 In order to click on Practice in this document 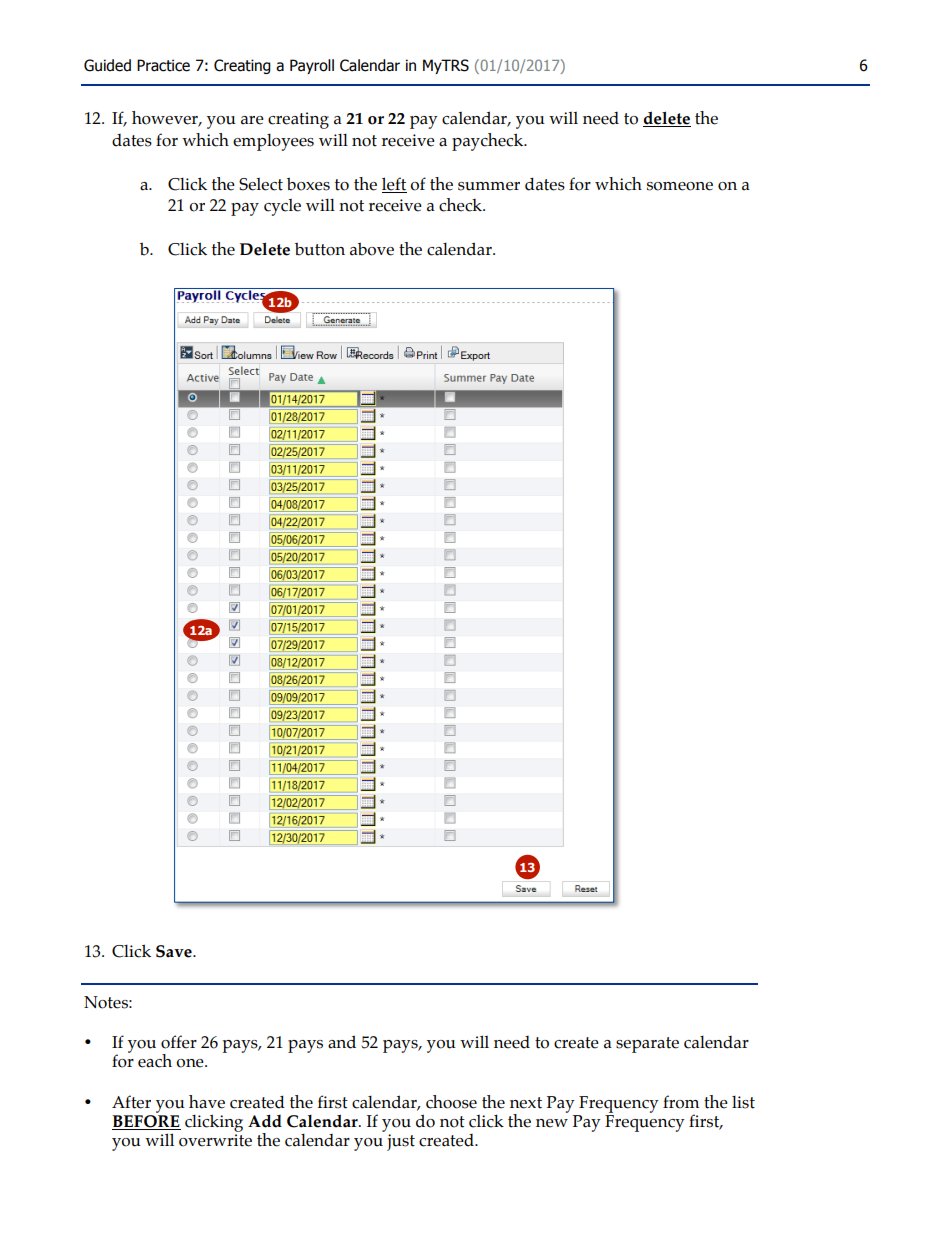, I will do `click(163, 65)`.
